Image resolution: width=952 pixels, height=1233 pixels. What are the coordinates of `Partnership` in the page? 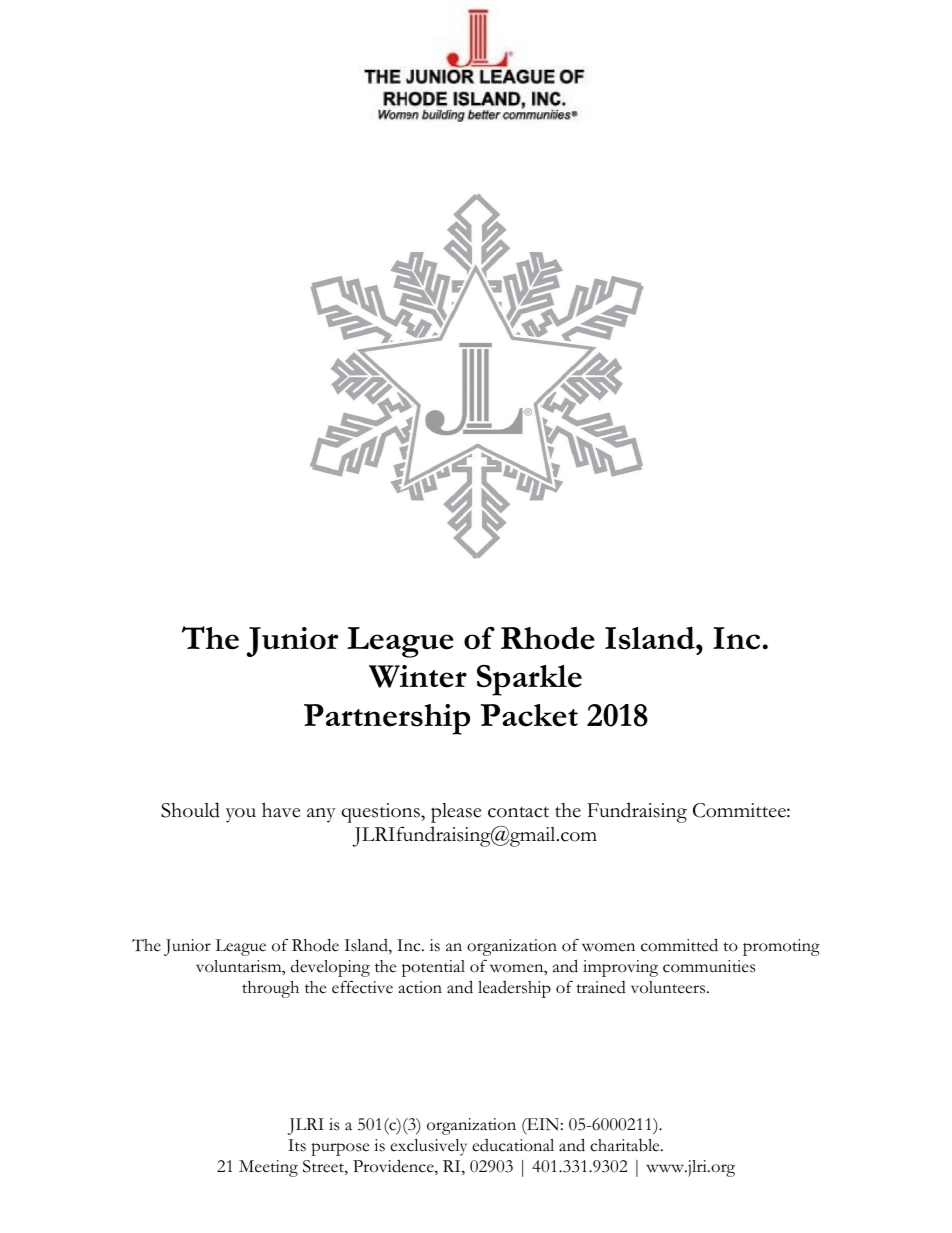 It's located at (387, 719).
